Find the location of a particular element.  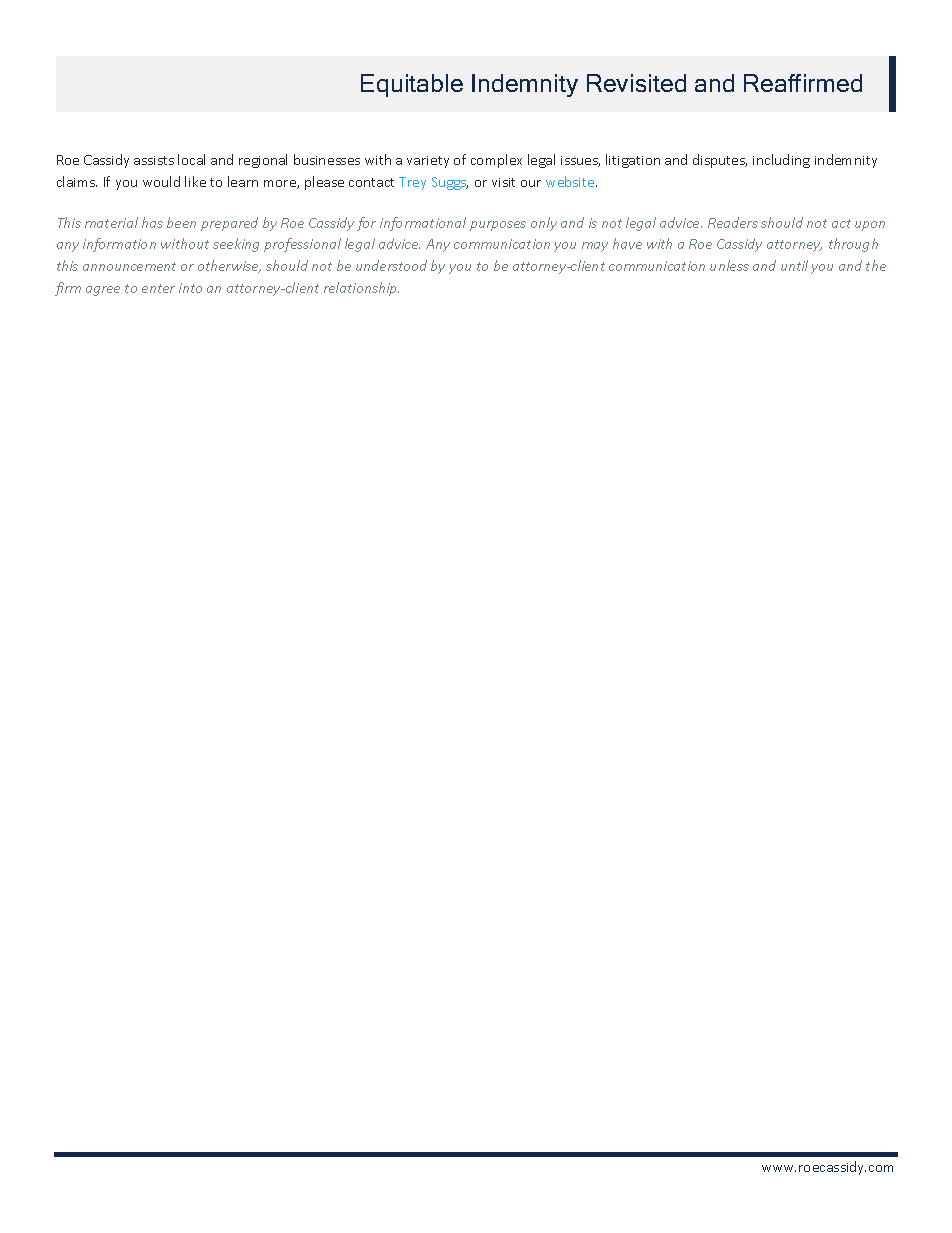

would is located at coordinates (161, 181).
